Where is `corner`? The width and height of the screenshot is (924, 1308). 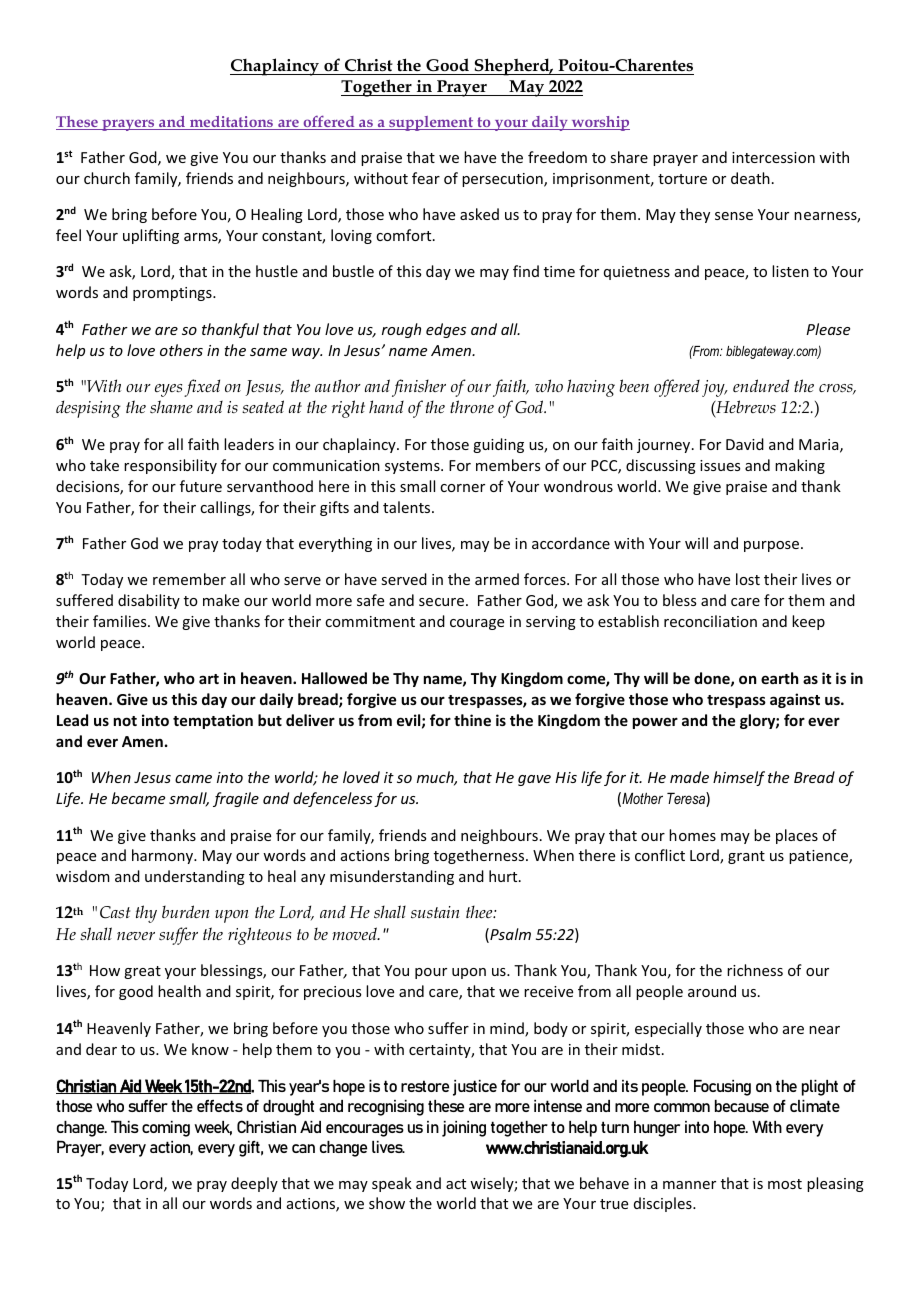 corner is located at coordinates (462, 488).
